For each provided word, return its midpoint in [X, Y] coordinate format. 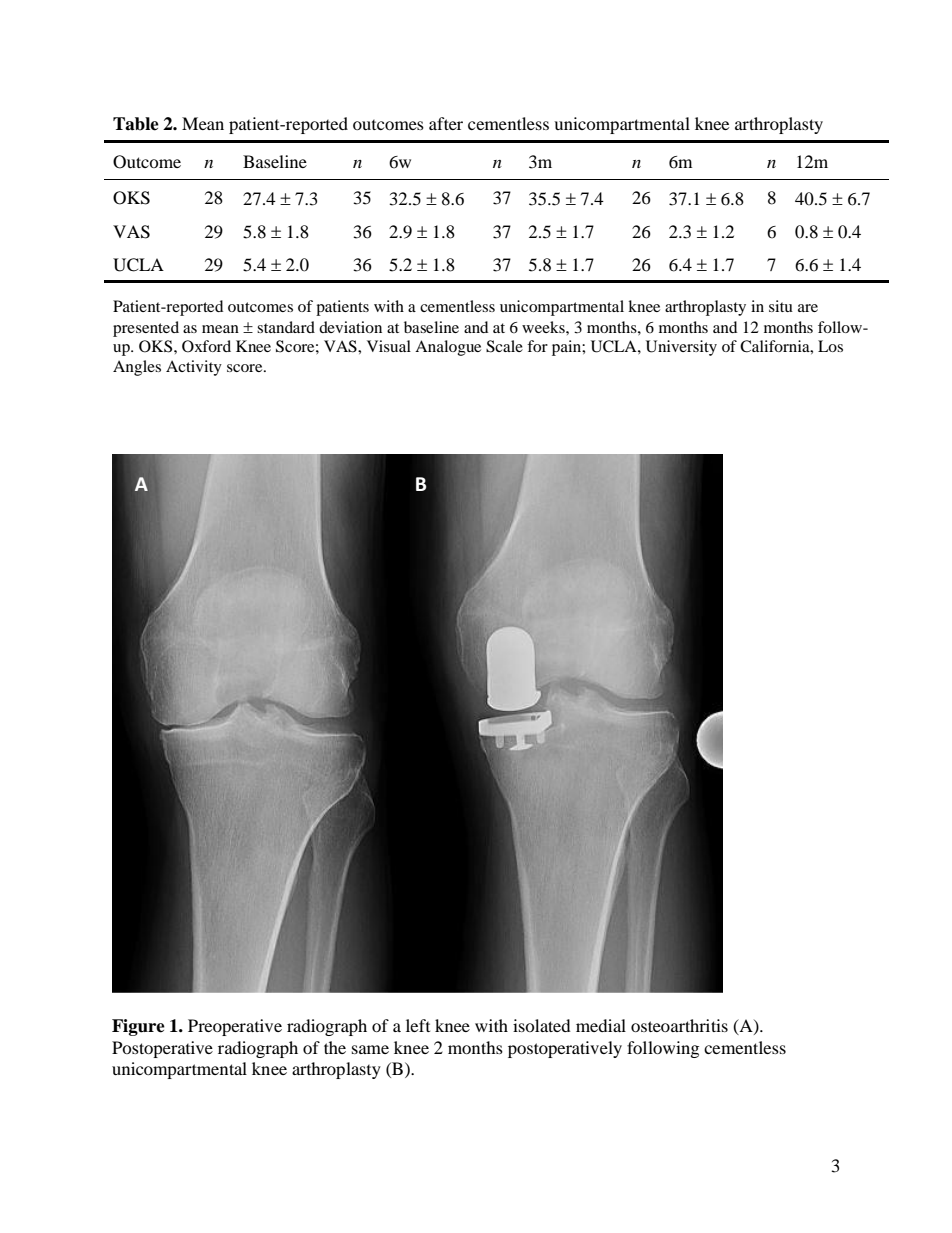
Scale [504, 346]
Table [136, 124]
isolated [542, 1025]
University [681, 348]
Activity [194, 368]
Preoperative [235, 1027]
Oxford [206, 346]
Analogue [448, 348]
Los [830, 346]
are [808, 308]
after [446, 123]
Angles [137, 368]
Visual [389, 346]
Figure [138, 1027]
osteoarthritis [679, 1025]
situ [781, 306]
